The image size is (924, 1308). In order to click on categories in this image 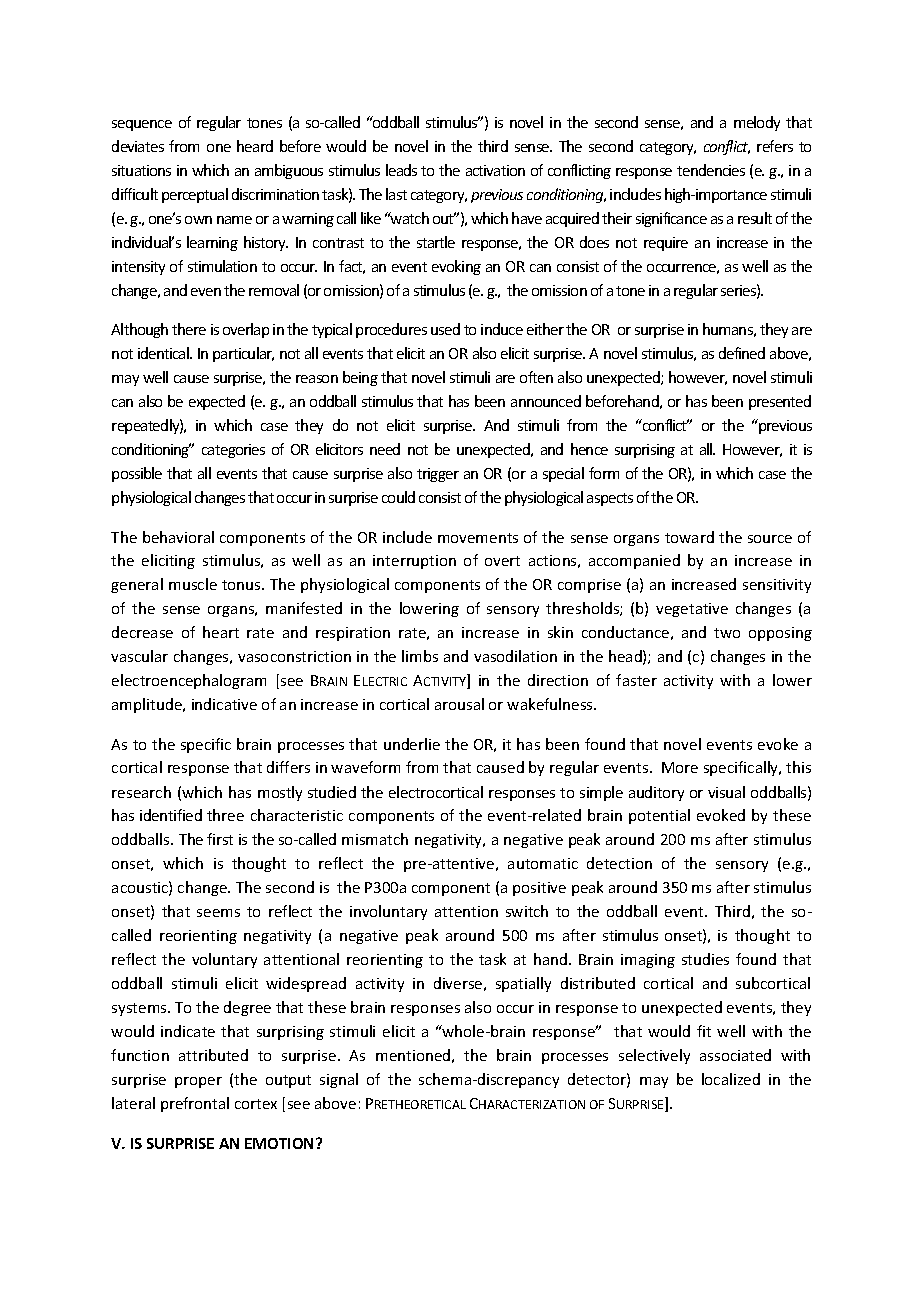, I will do `click(233, 451)`.
